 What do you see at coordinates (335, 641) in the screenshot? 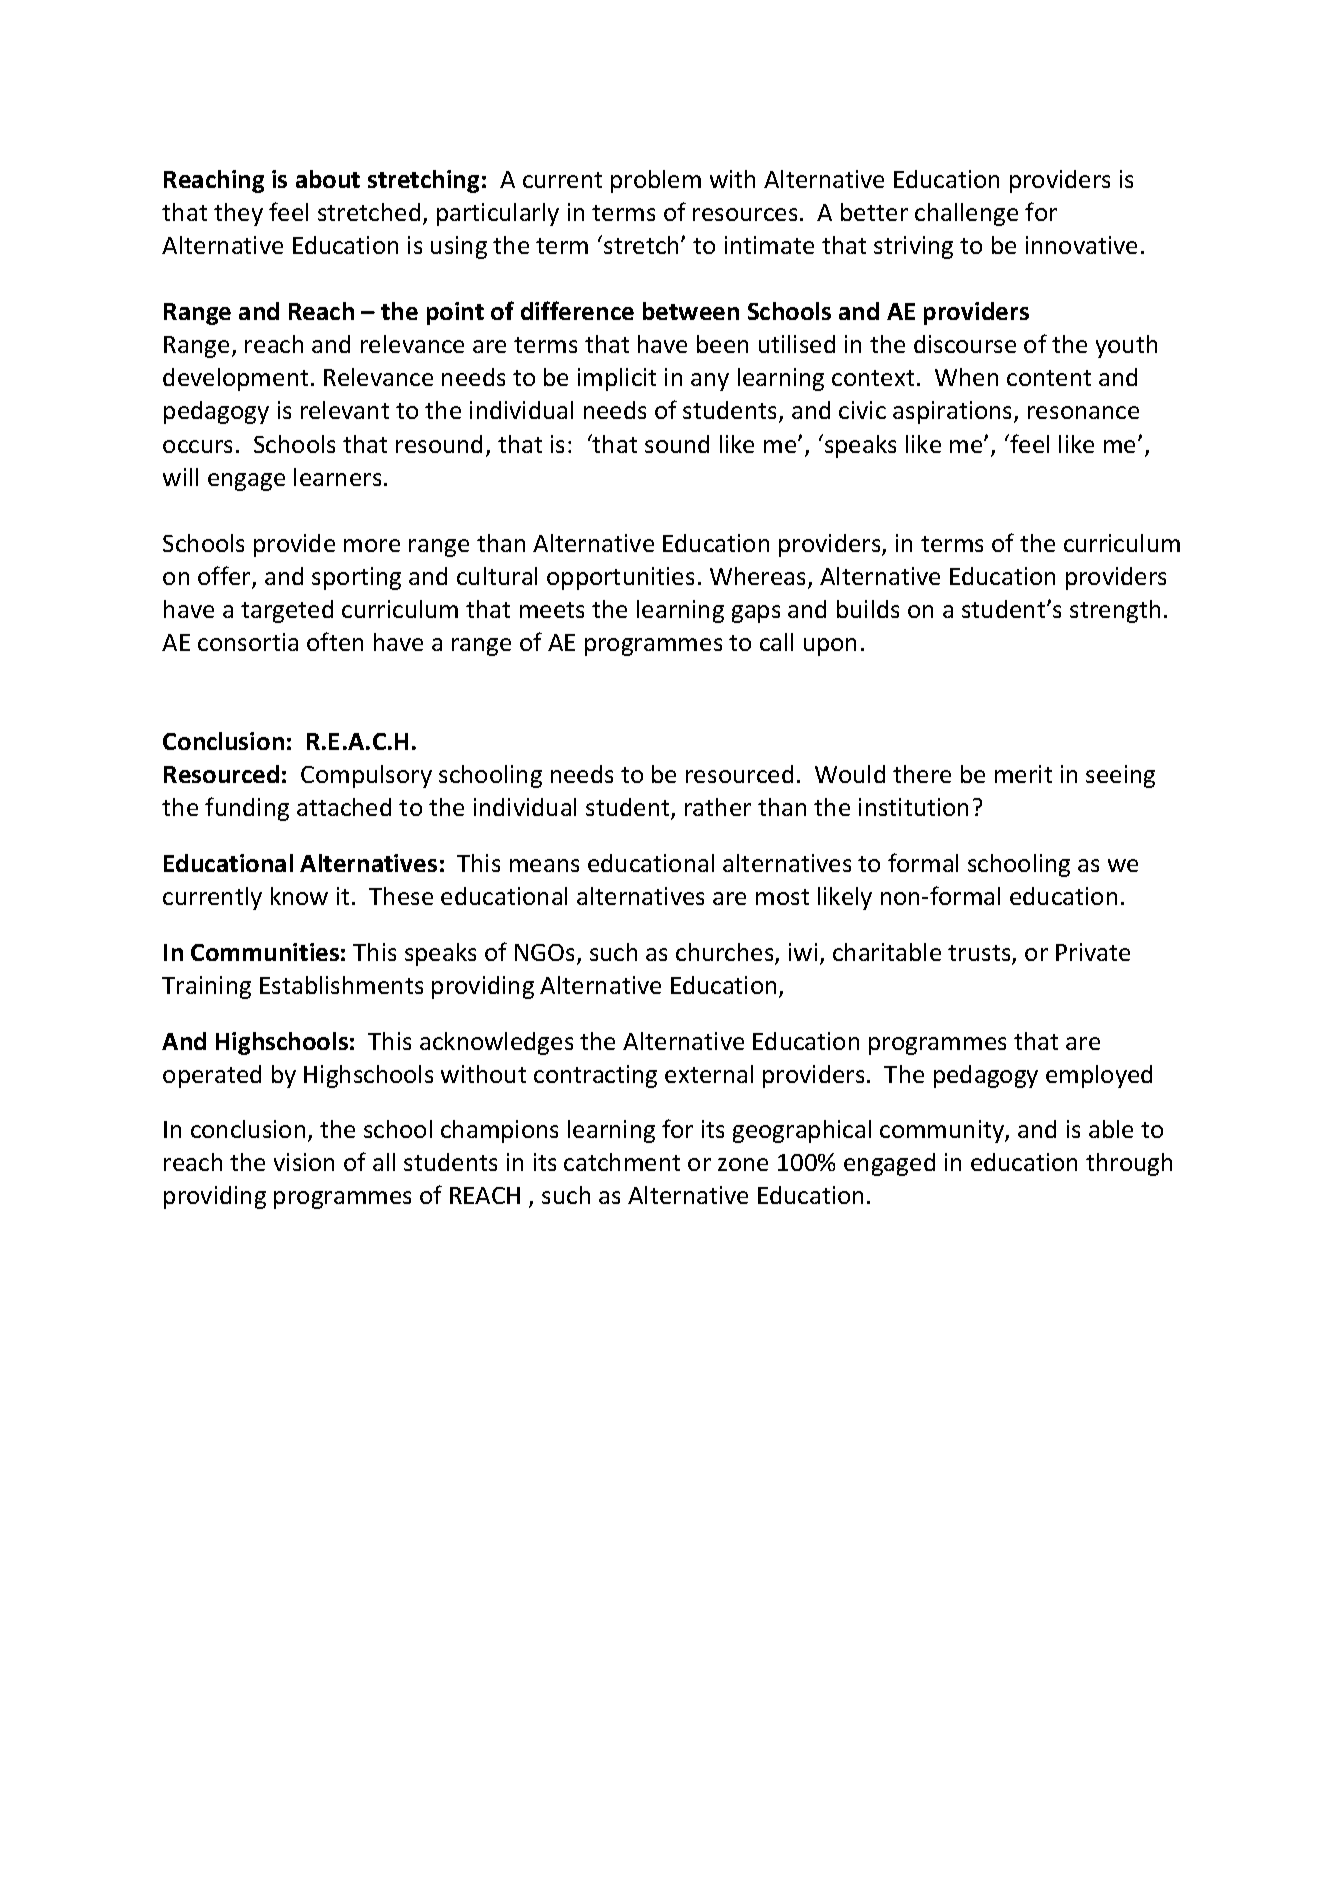
I see `often` at bounding box center [335, 641].
